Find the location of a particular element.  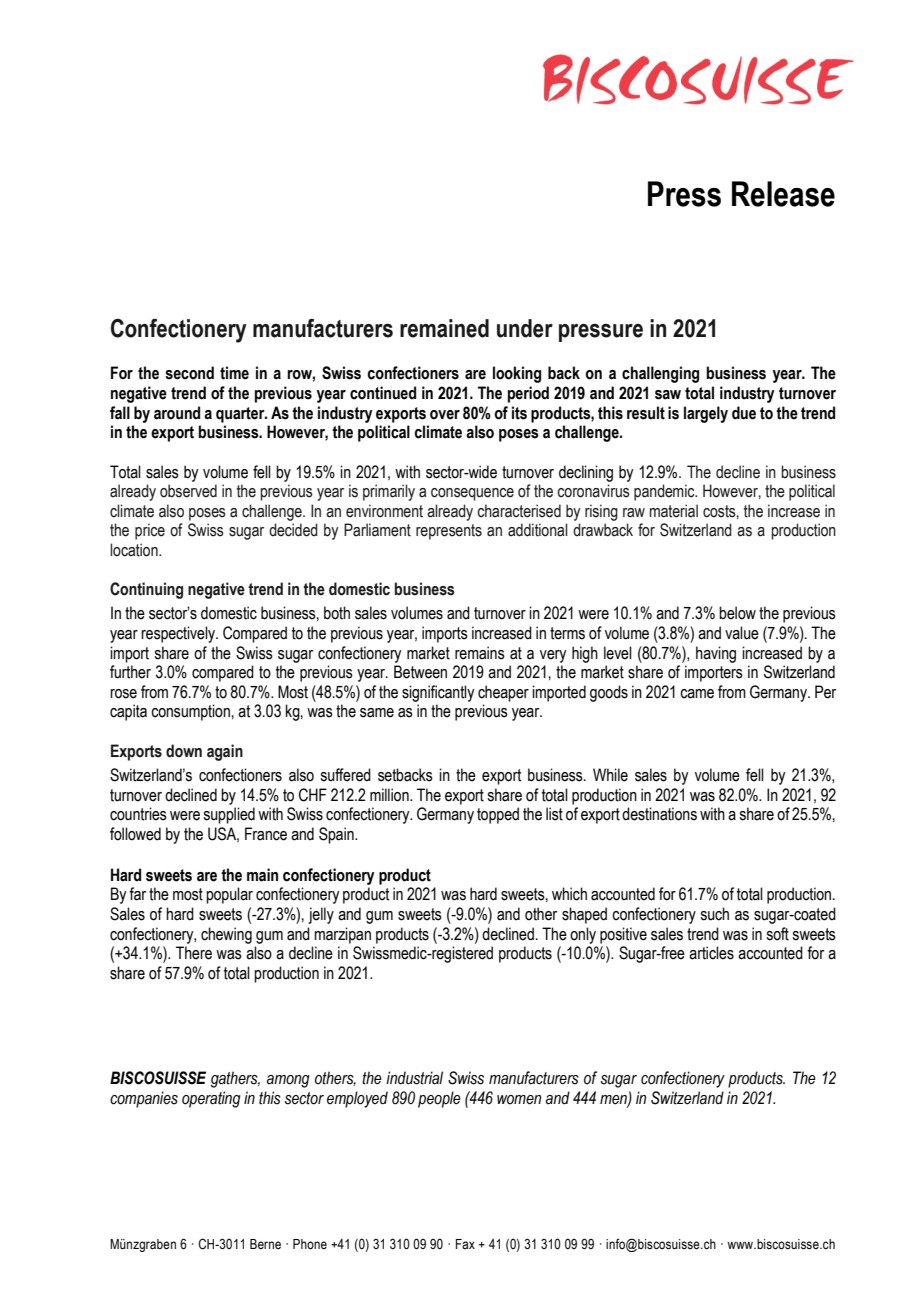

Berne is located at coordinates (265, 1244).
